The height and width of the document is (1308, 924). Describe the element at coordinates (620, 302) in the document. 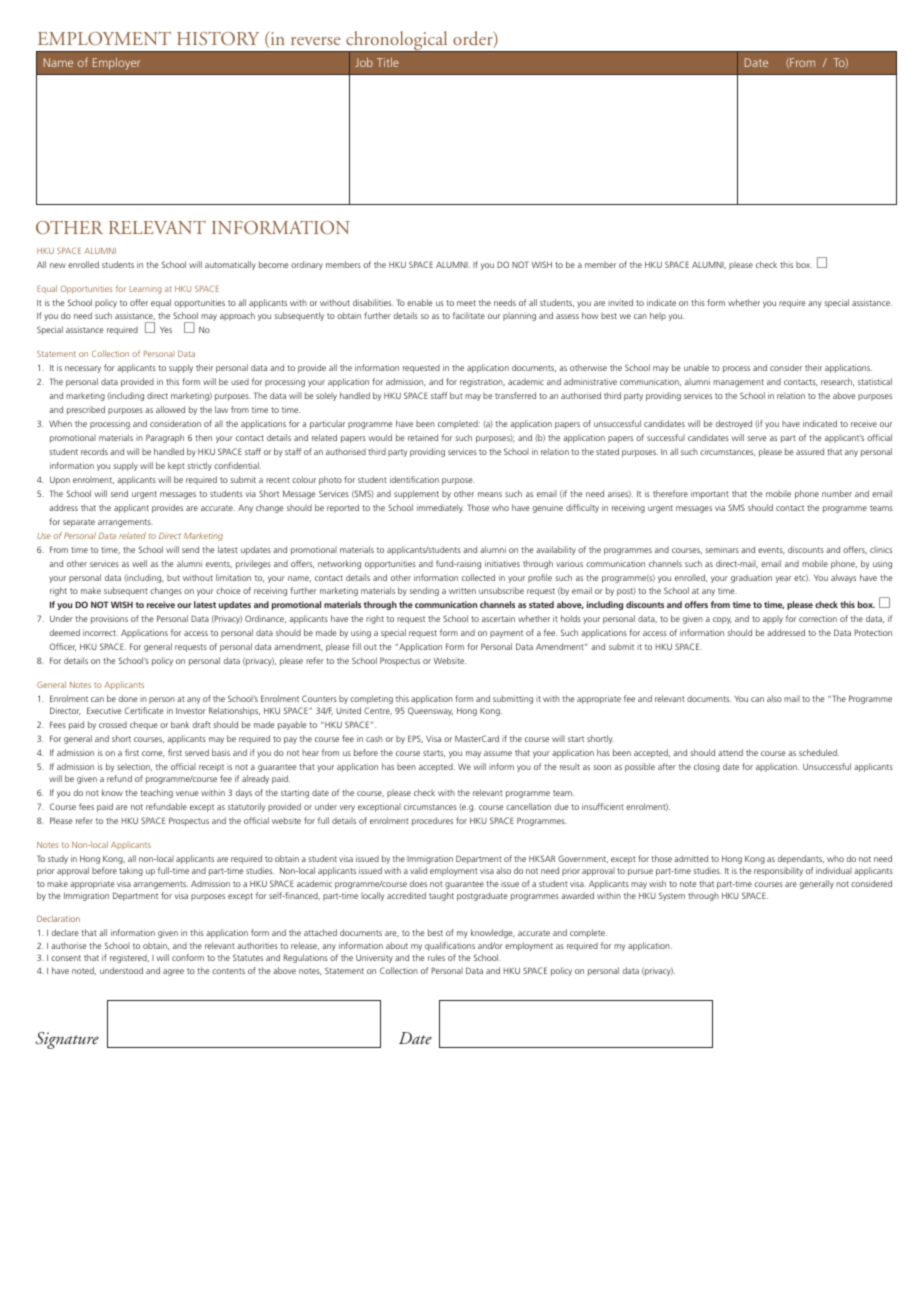

I see `invited` at that location.
